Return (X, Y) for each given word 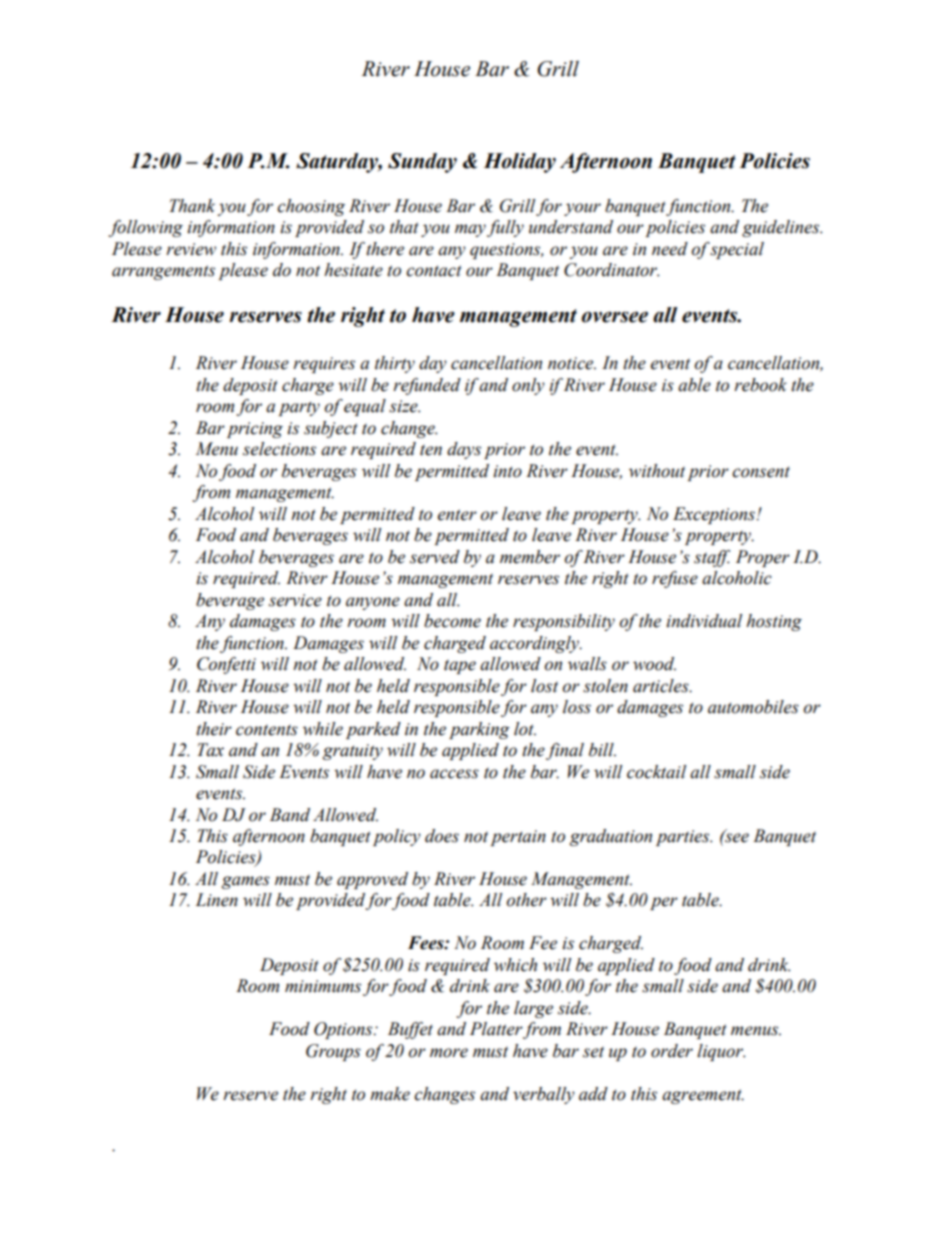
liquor (721, 1052)
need (670, 249)
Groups (333, 1052)
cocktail (656, 772)
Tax (210, 750)
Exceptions (715, 515)
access (454, 774)
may (470, 230)
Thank (192, 206)
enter (457, 515)
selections (279, 449)
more (449, 1053)
